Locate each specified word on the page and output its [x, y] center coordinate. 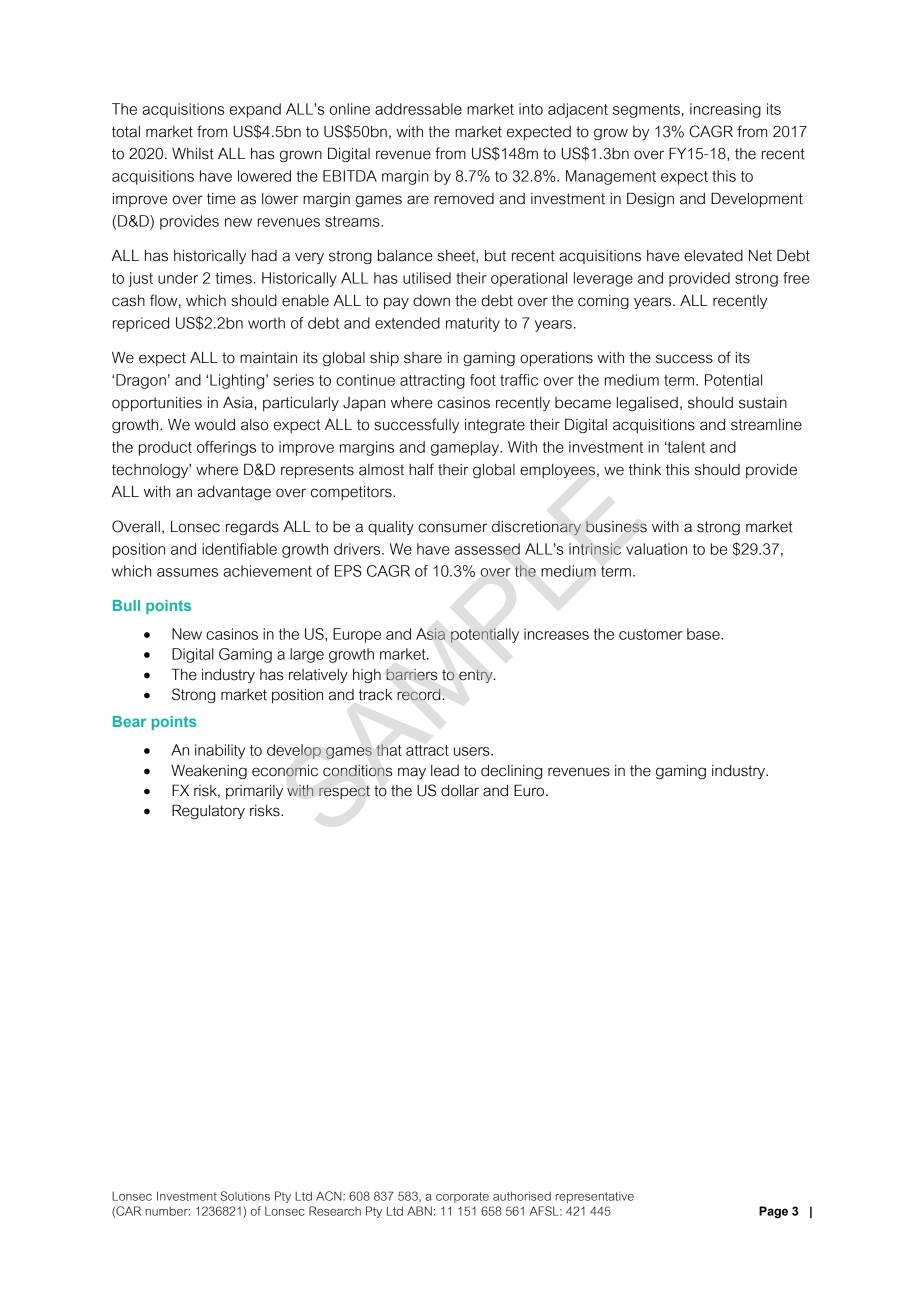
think [645, 470]
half [421, 469]
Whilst [193, 154]
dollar [460, 791]
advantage [234, 493]
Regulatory [208, 811]
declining [511, 772]
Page [773, 1212]
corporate [462, 1197]
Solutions [245, 1196]
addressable [418, 109]
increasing [725, 110]
